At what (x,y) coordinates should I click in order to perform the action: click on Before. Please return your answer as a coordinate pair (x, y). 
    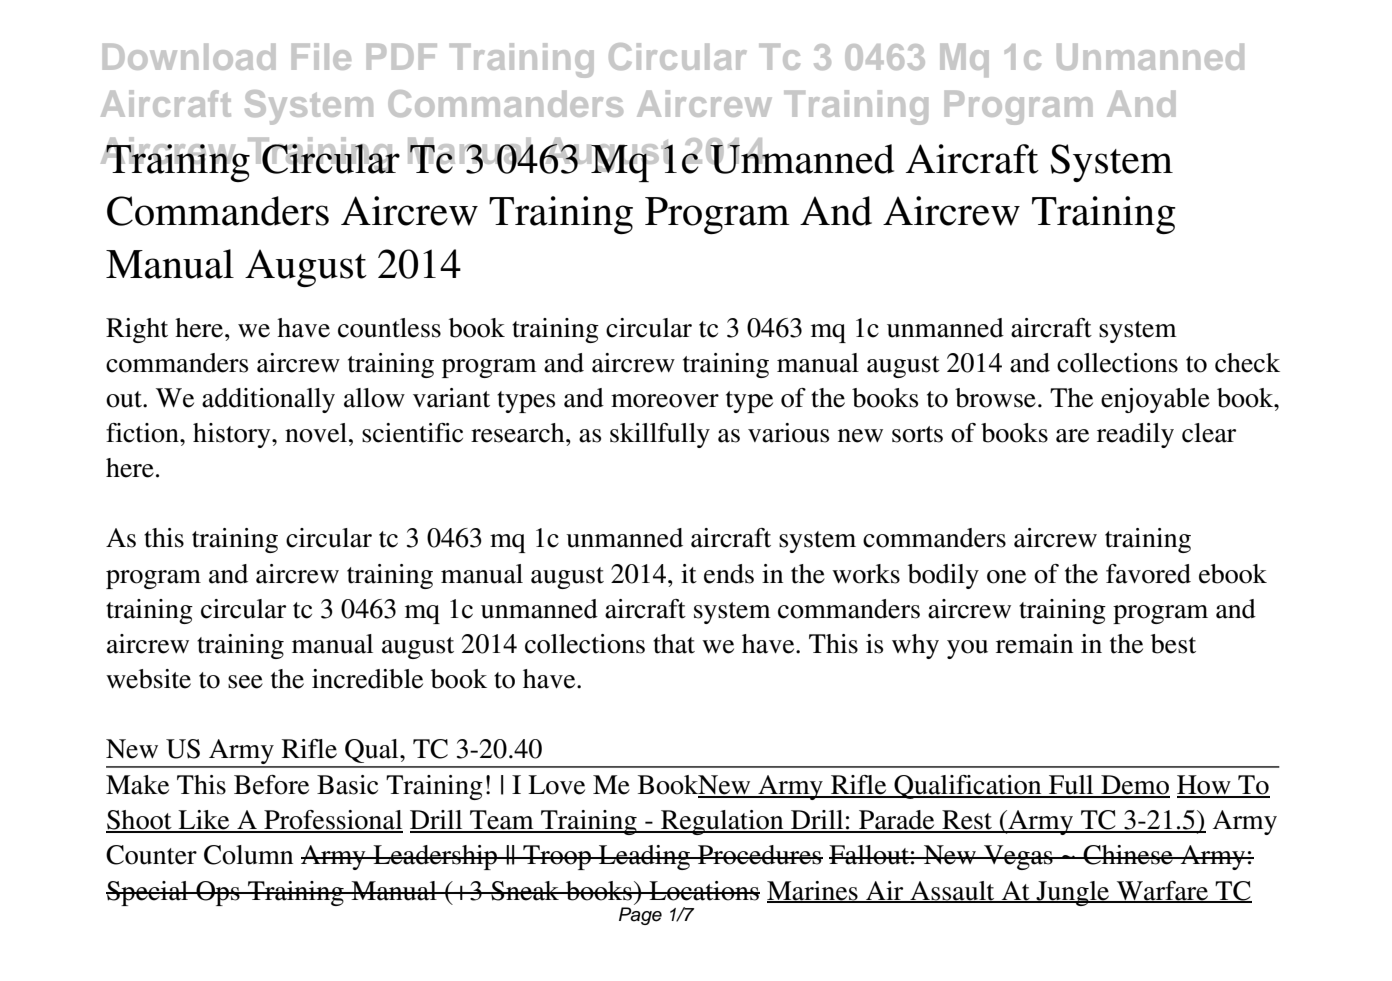
    Looking at the image, I should click on (271, 785).
